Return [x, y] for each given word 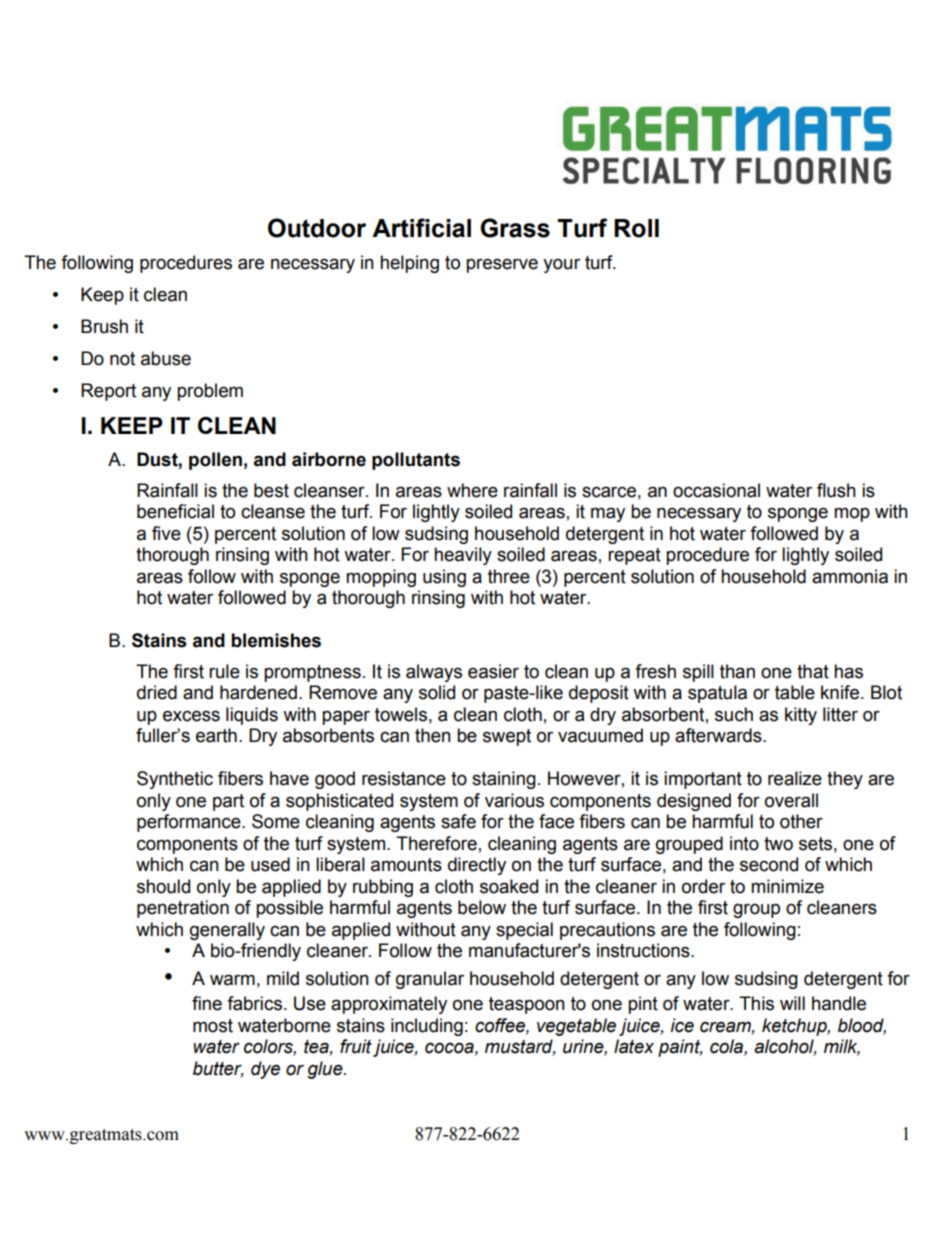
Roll [636, 228]
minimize [787, 886]
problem [210, 392]
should [163, 886]
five [166, 533]
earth [216, 735]
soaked [509, 886]
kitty [801, 716]
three [509, 576]
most [213, 1026]
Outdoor [317, 228]
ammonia [850, 576]
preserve [502, 265]
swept [507, 737]
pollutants [416, 461]
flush [836, 490]
